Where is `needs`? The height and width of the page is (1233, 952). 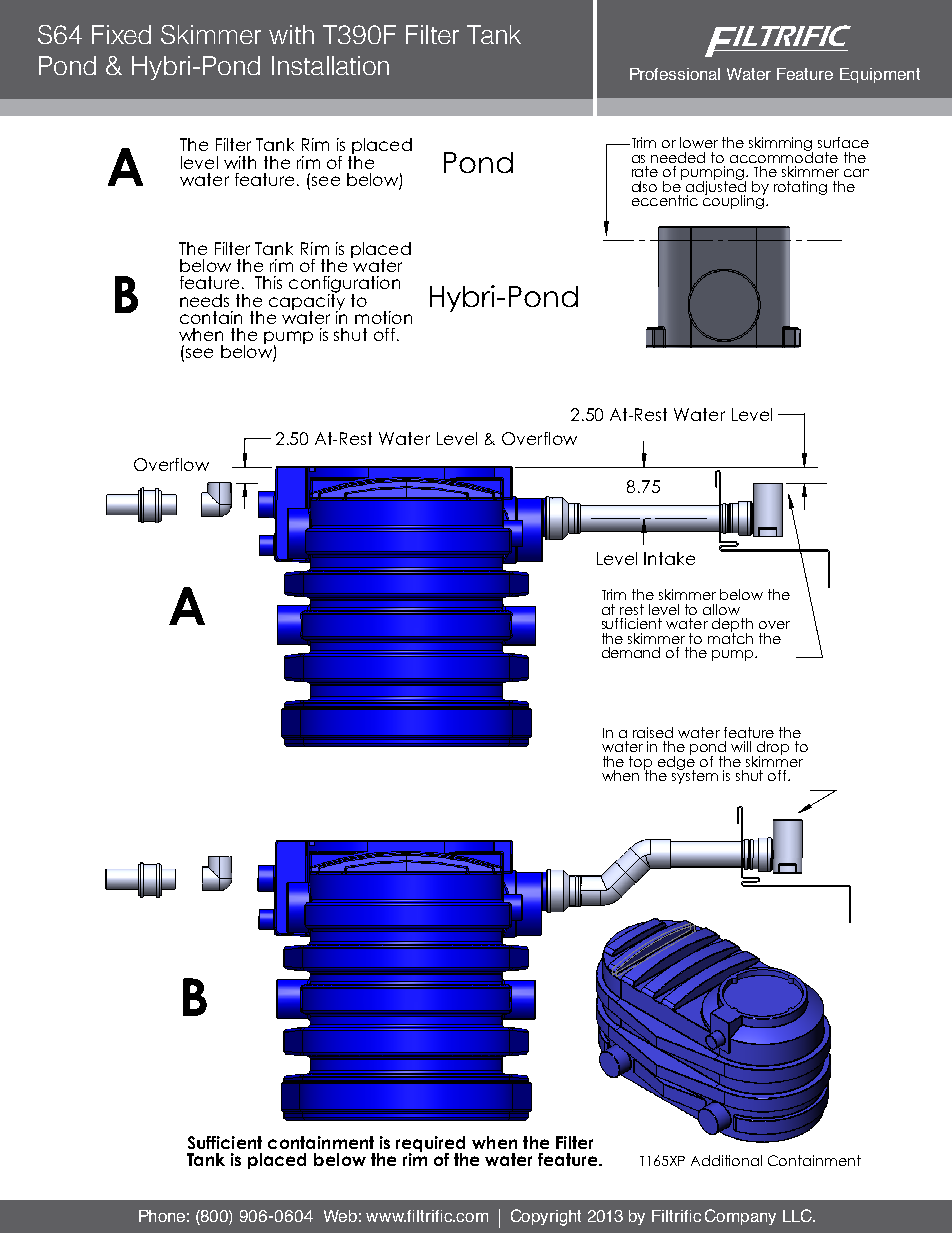 needs is located at coordinates (204, 300).
